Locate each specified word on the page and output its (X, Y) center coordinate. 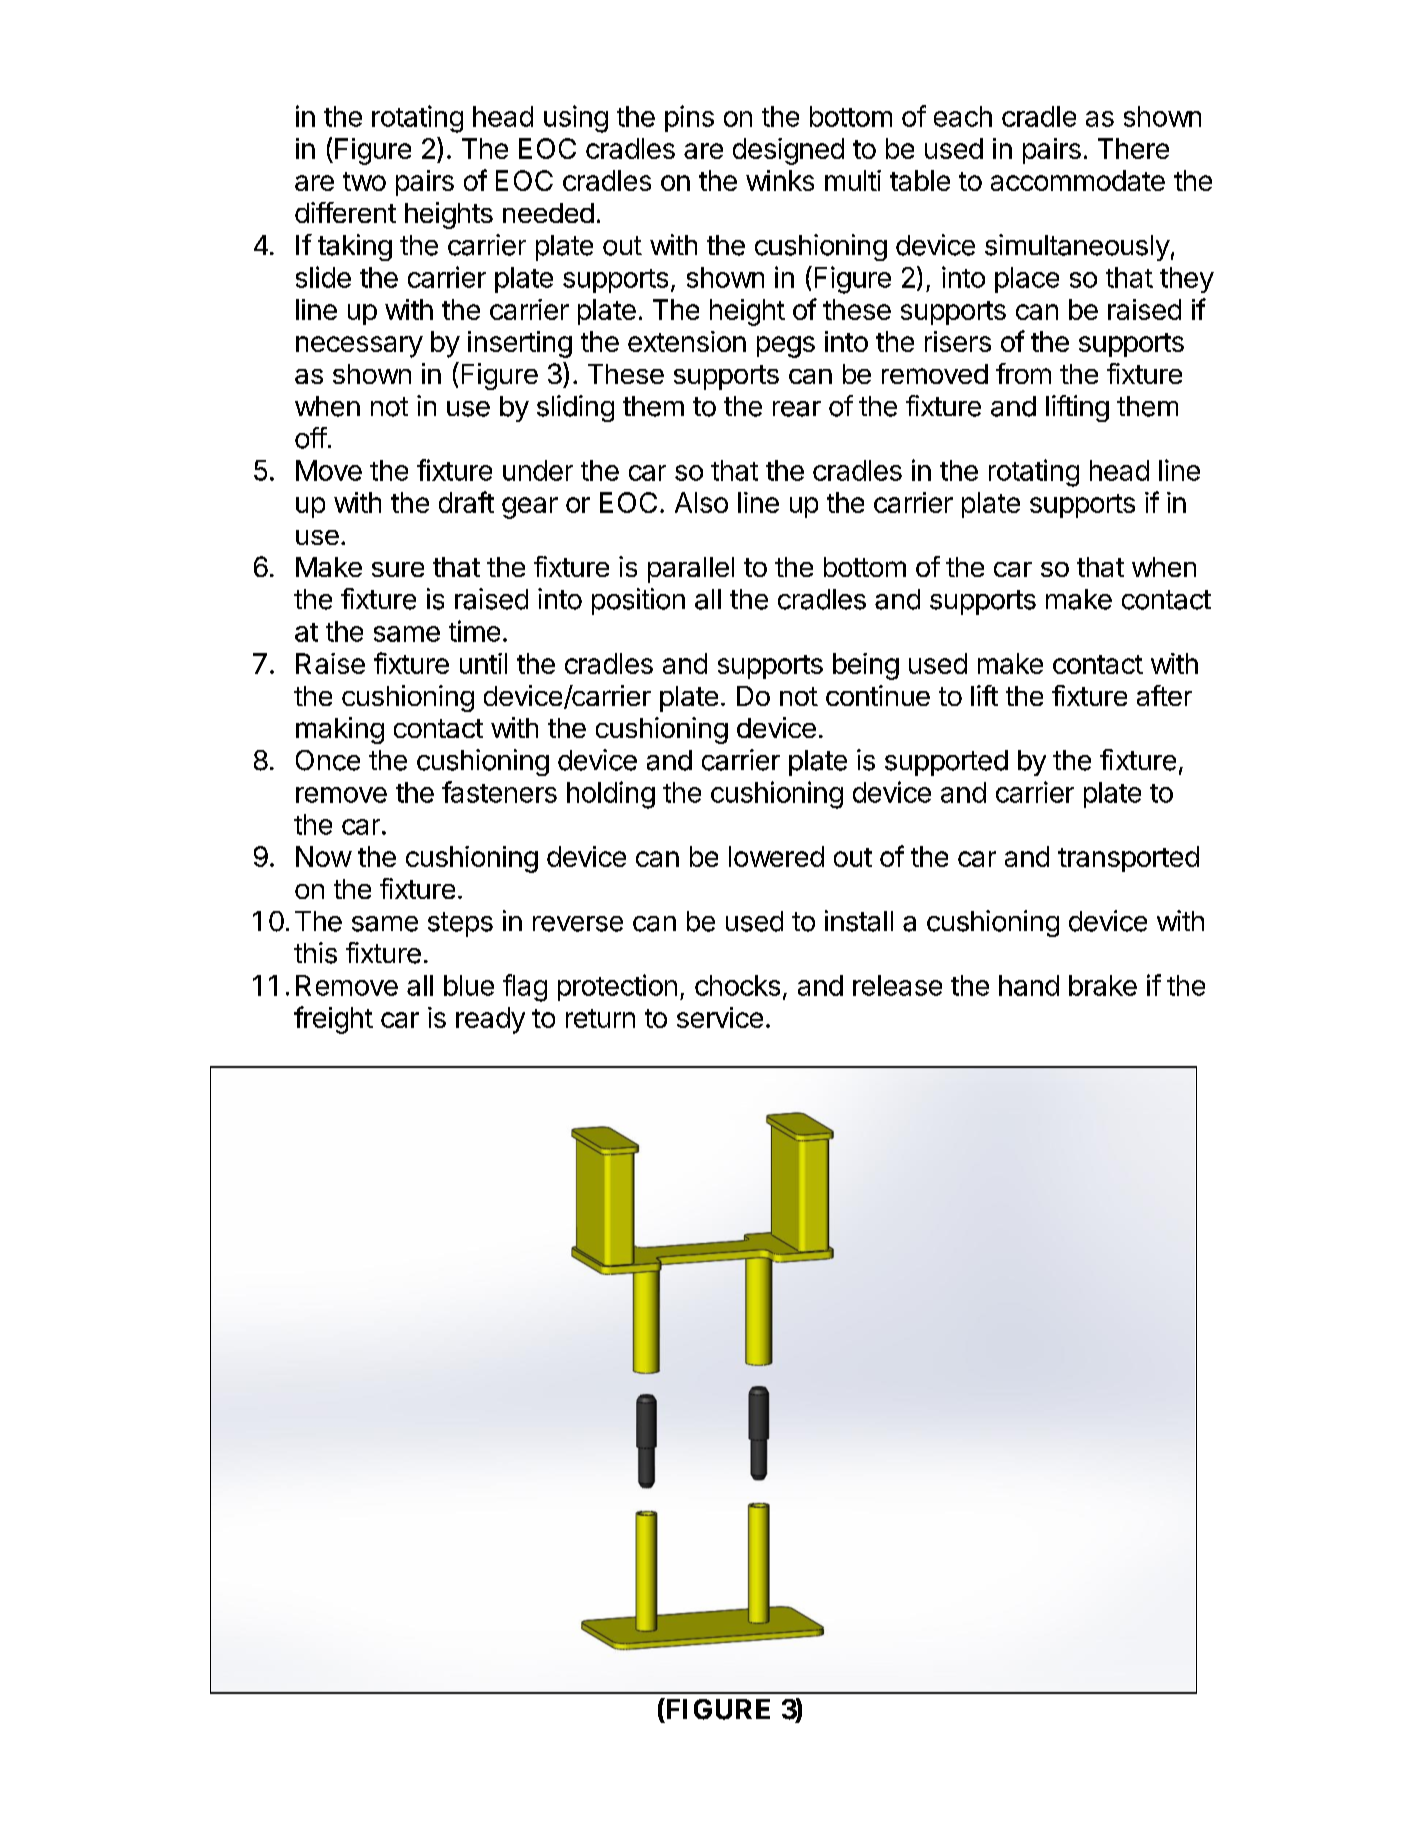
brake (1103, 985)
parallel (691, 570)
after (1164, 695)
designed (788, 151)
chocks (737, 985)
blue (469, 985)
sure (398, 569)
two (364, 181)
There (1133, 148)
